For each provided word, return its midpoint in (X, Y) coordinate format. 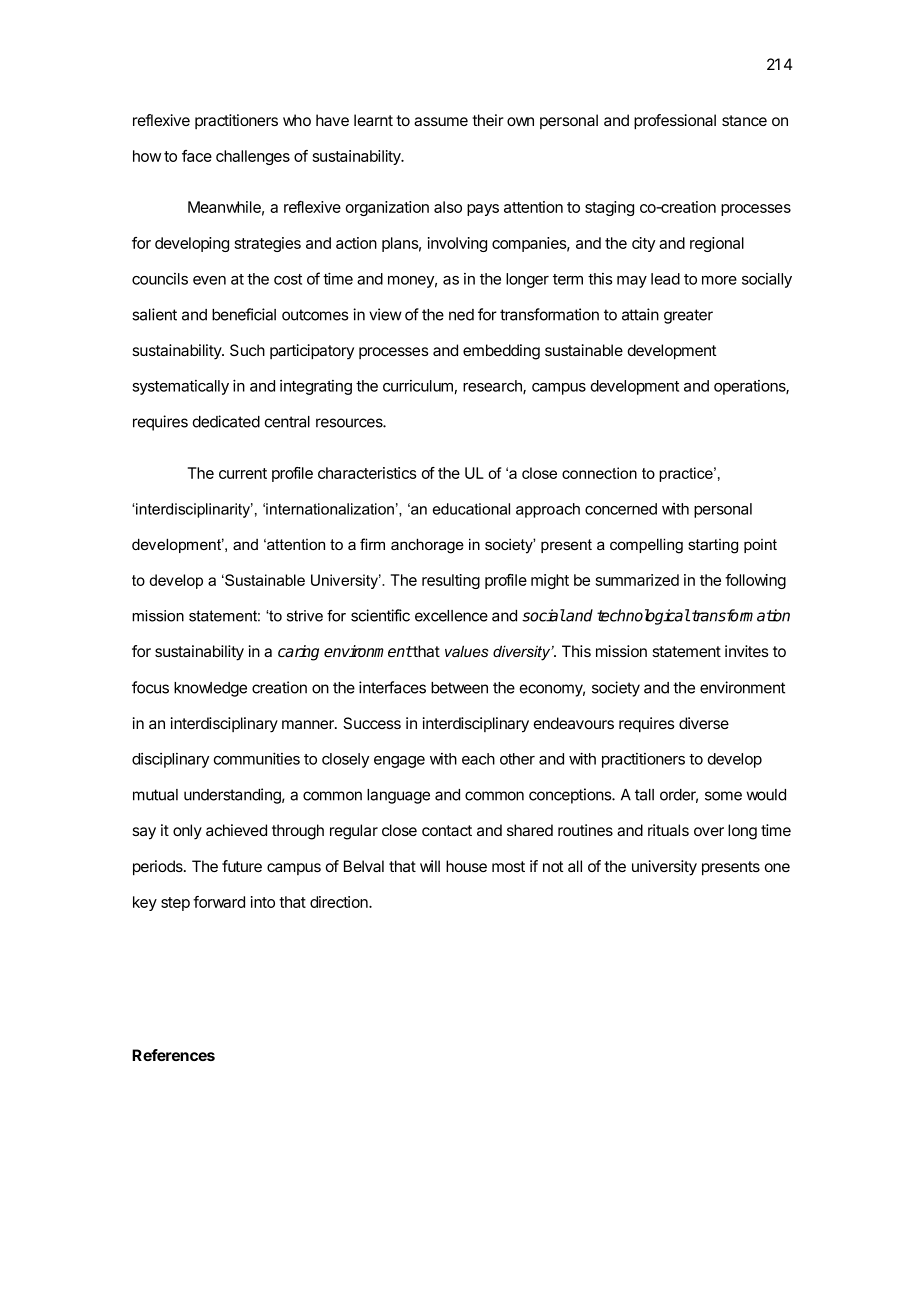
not (553, 866)
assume (441, 121)
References (173, 1055)
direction (340, 902)
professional (675, 122)
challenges (253, 157)
